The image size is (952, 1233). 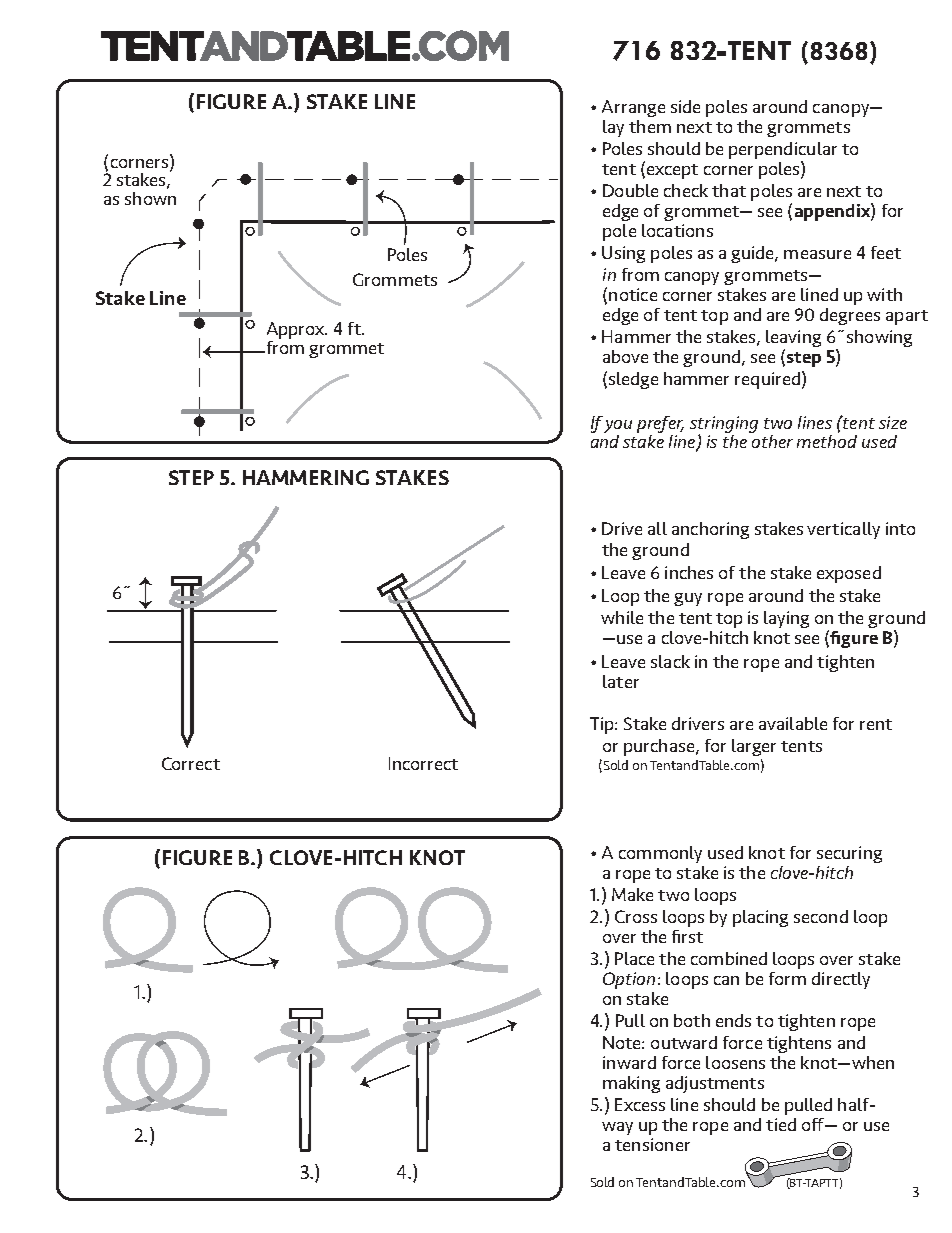 I want to click on shown, so click(x=150, y=198).
